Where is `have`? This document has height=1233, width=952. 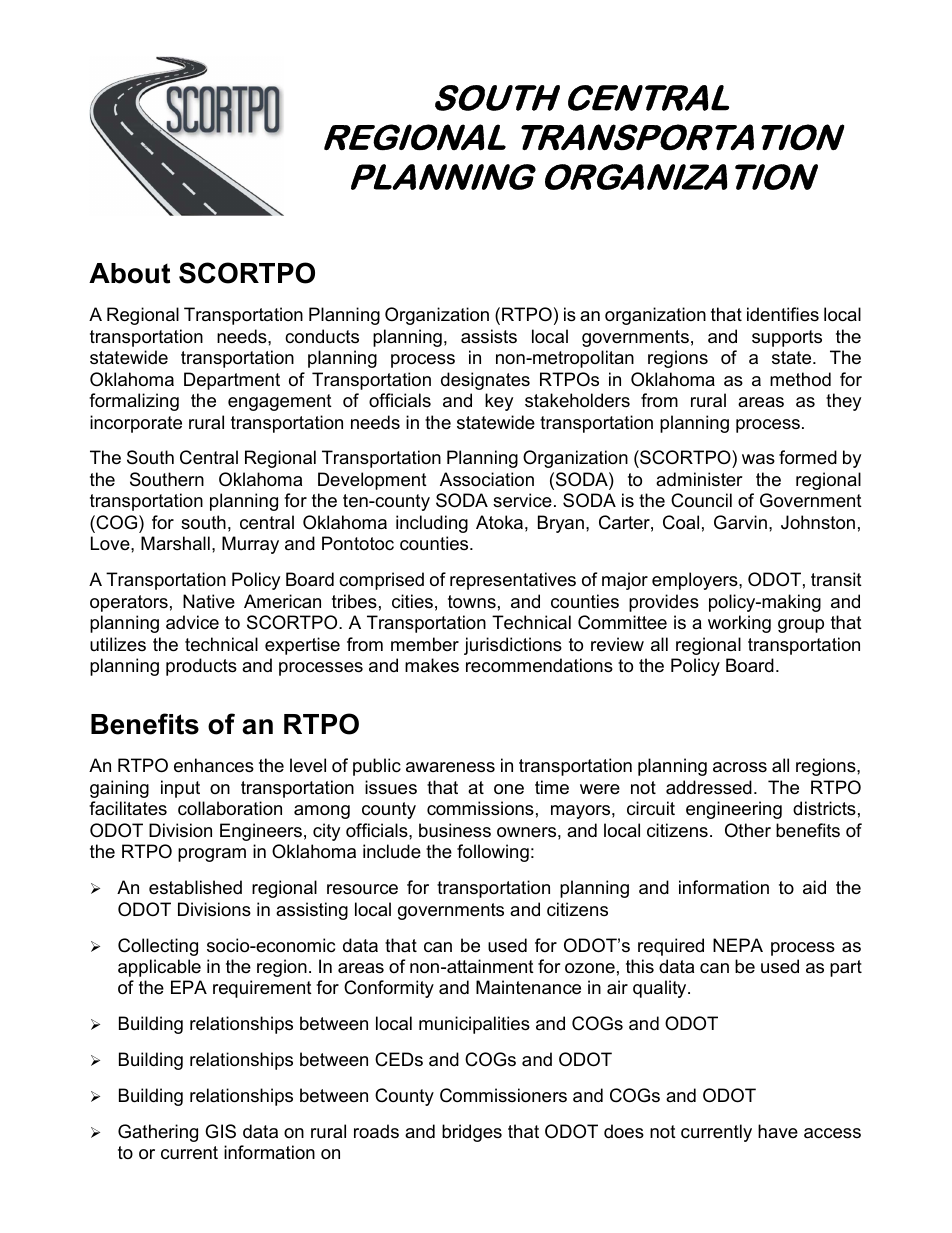 have is located at coordinates (778, 1131).
